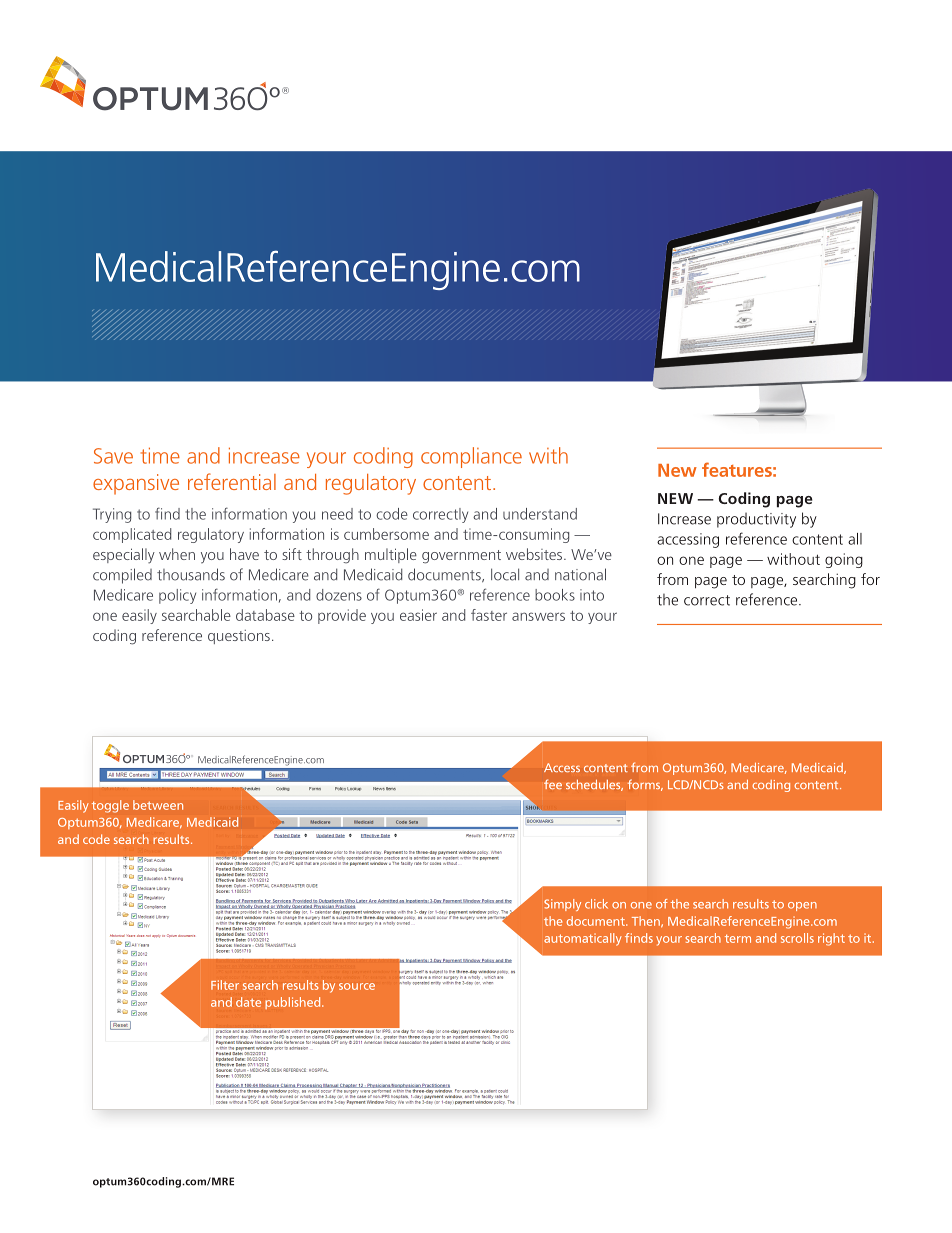  I want to click on schedules, so click(594, 785).
